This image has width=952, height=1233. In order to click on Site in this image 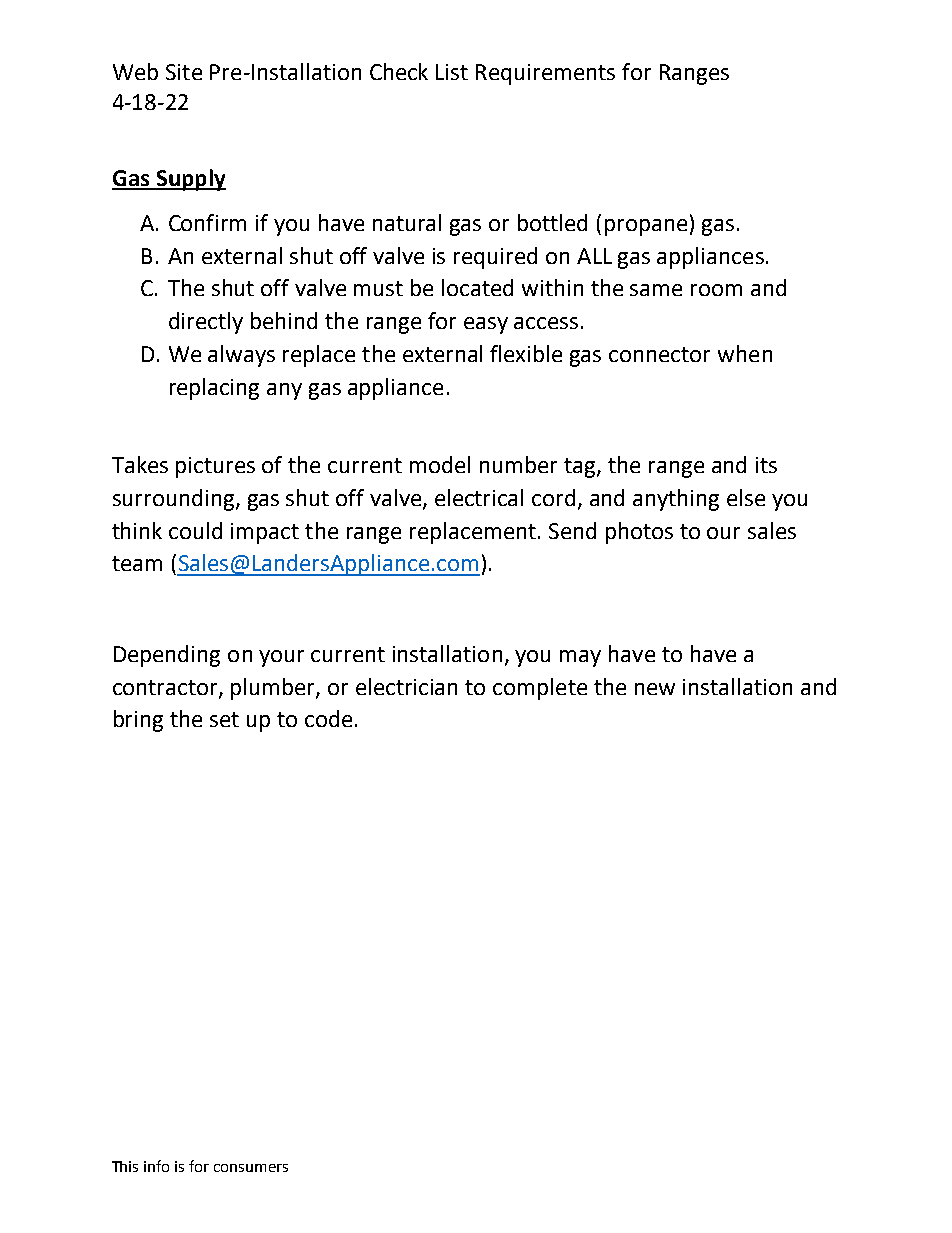, I will do `click(184, 72)`.
